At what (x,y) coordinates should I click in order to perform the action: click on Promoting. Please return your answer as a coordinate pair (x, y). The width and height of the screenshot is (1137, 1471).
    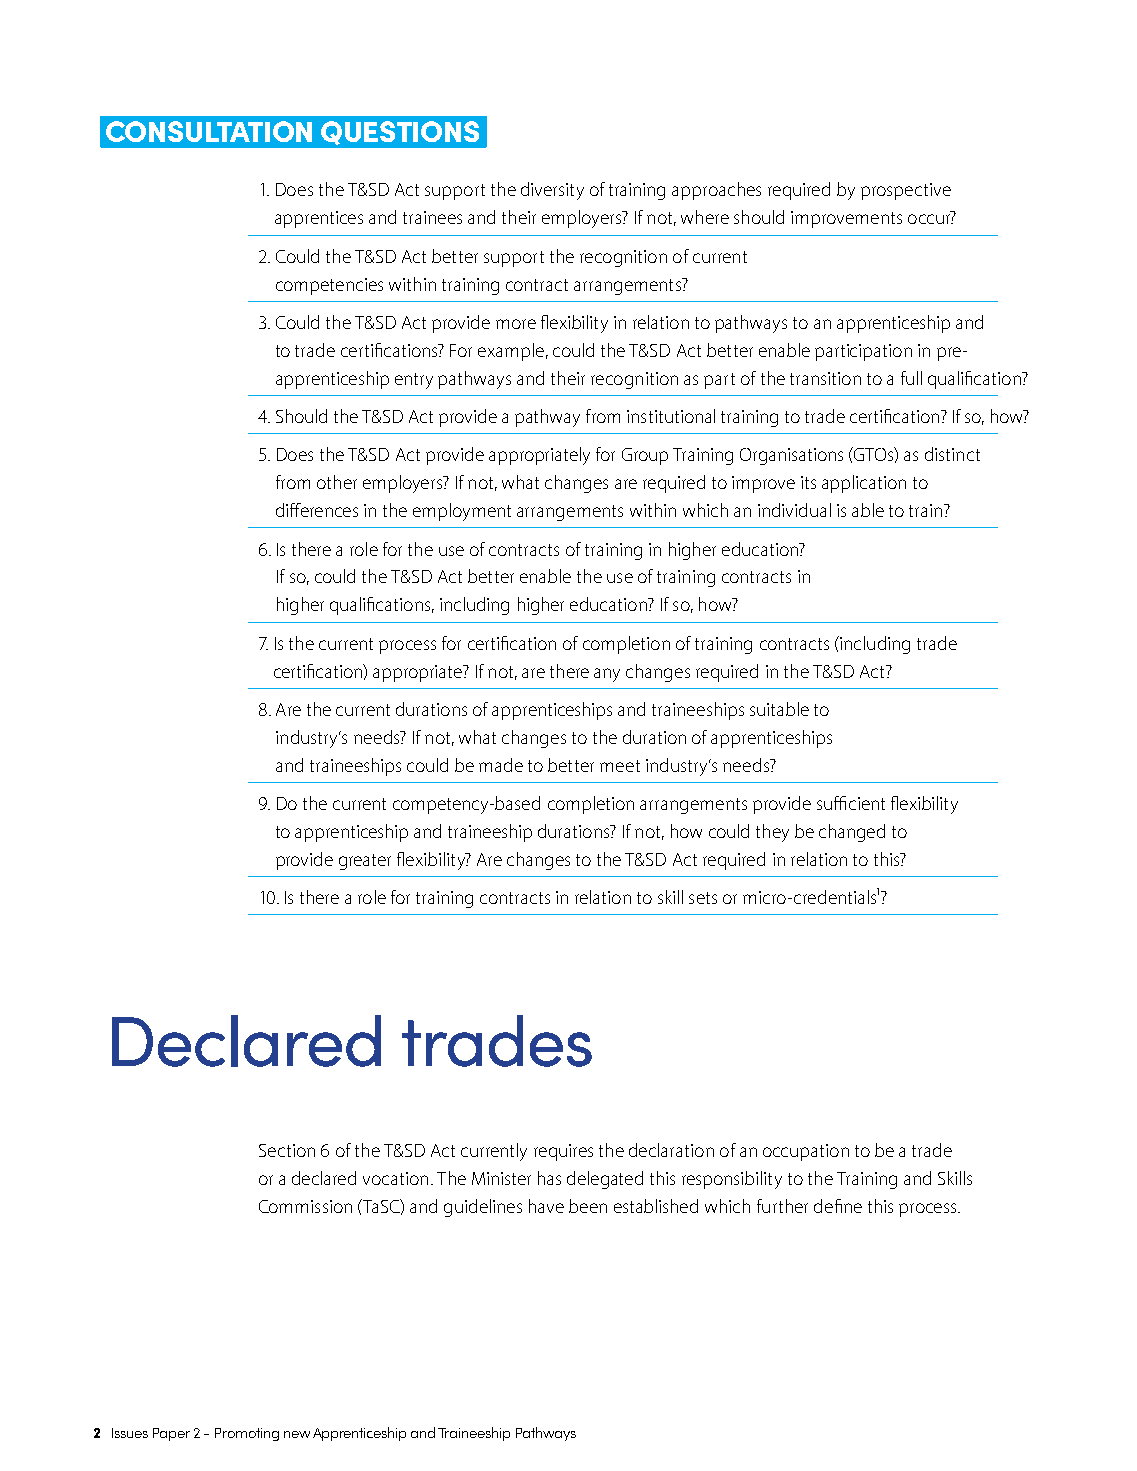
    Looking at the image, I should click on (247, 1434).
